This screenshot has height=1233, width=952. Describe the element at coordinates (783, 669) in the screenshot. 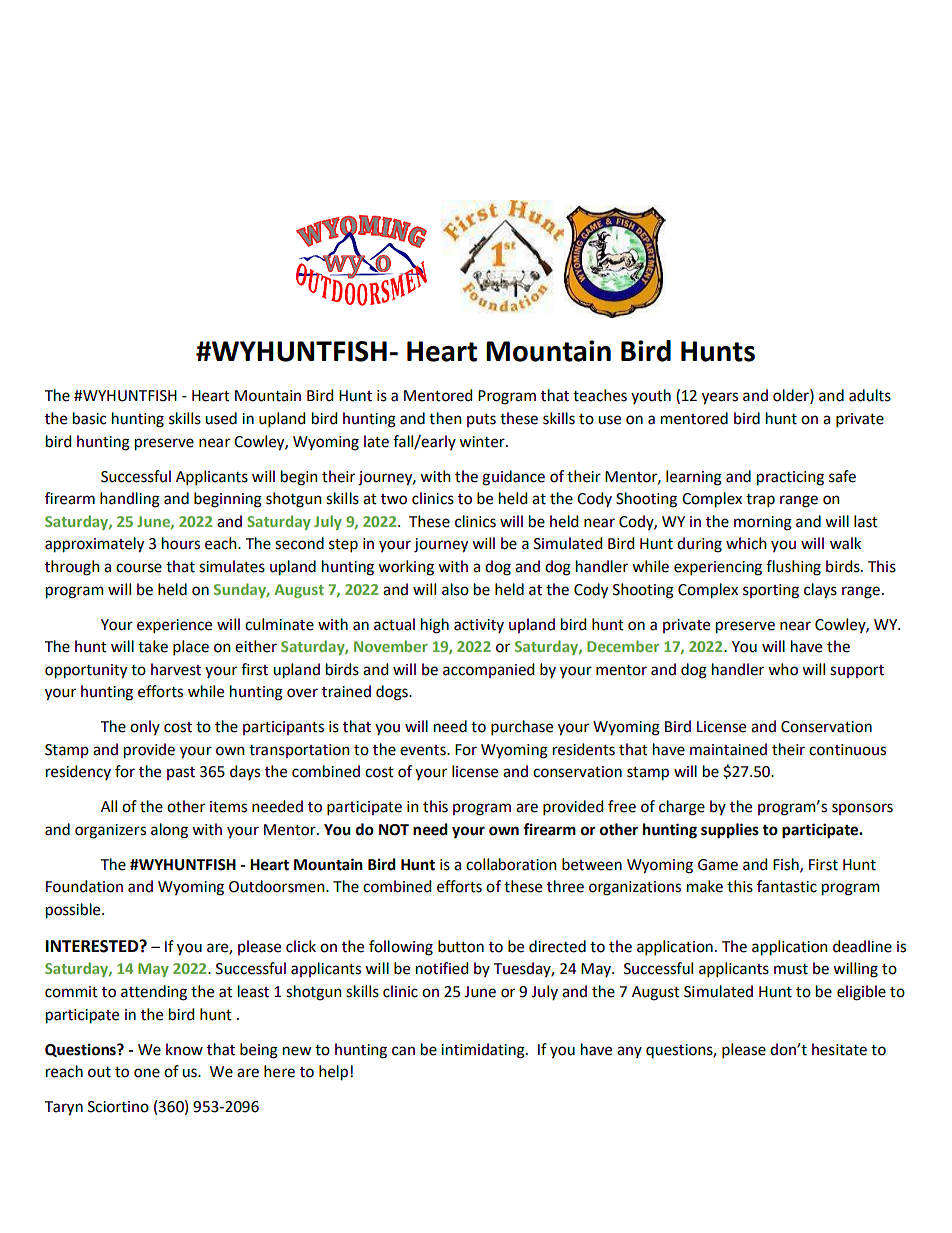

I see `who` at that location.
